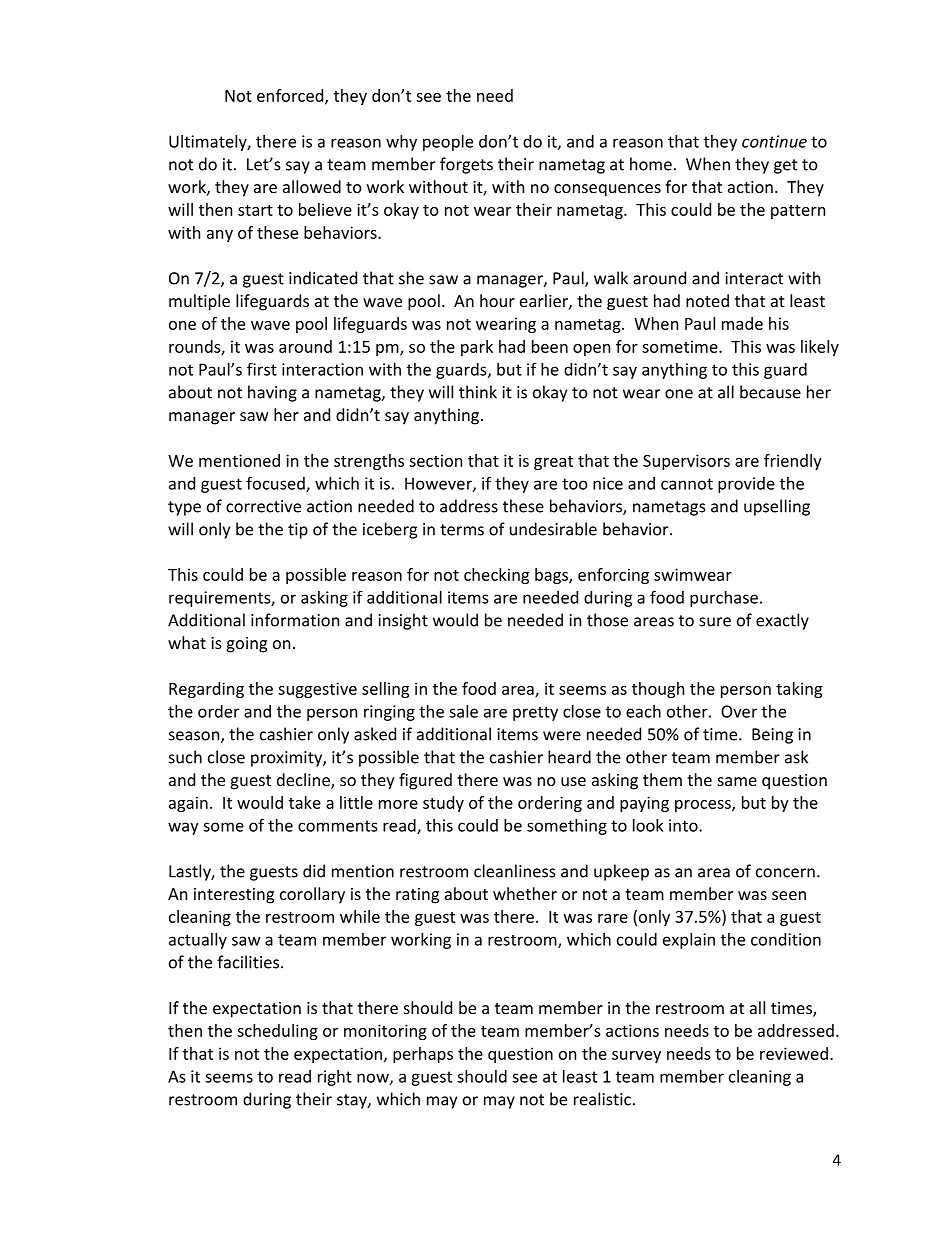 This screenshot has width=952, height=1233. Describe the element at coordinates (496, 576) in the screenshot. I see `checking` at that location.
